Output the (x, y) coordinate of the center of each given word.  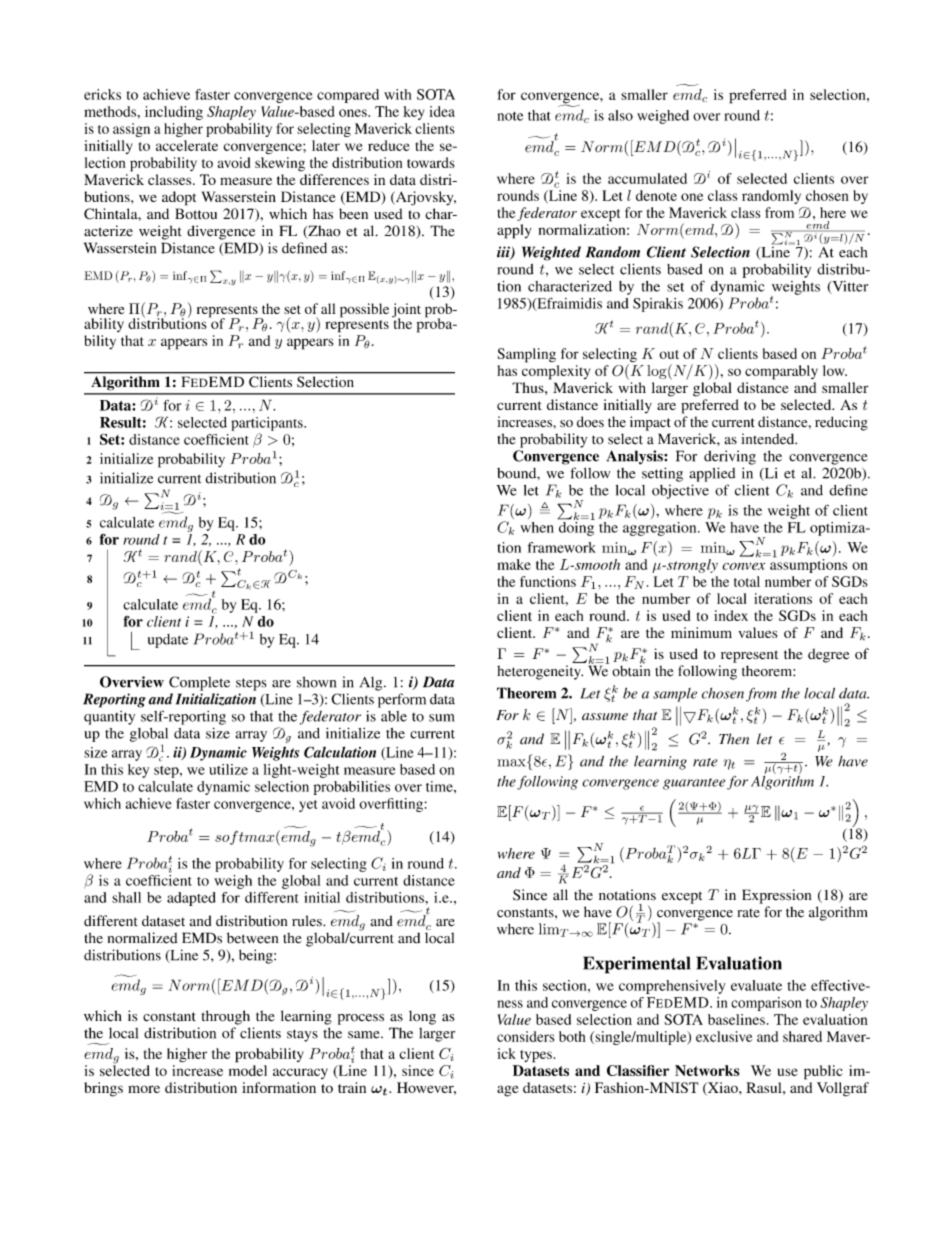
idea (442, 111)
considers (525, 1036)
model (248, 1070)
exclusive (724, 1036)
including (174, 113)
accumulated (647, 178)
